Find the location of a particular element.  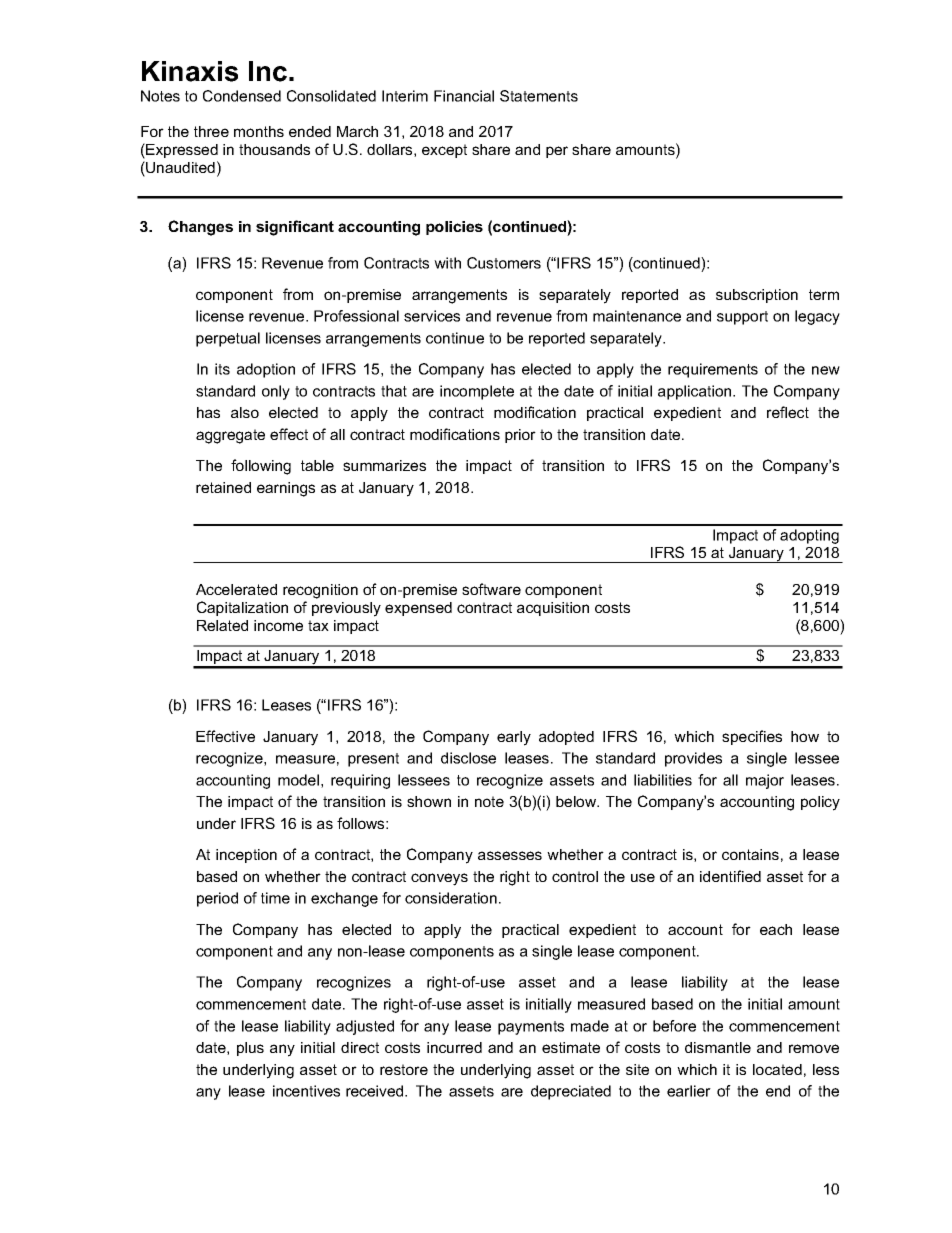

reflect is located at coordinates (788, 412).
